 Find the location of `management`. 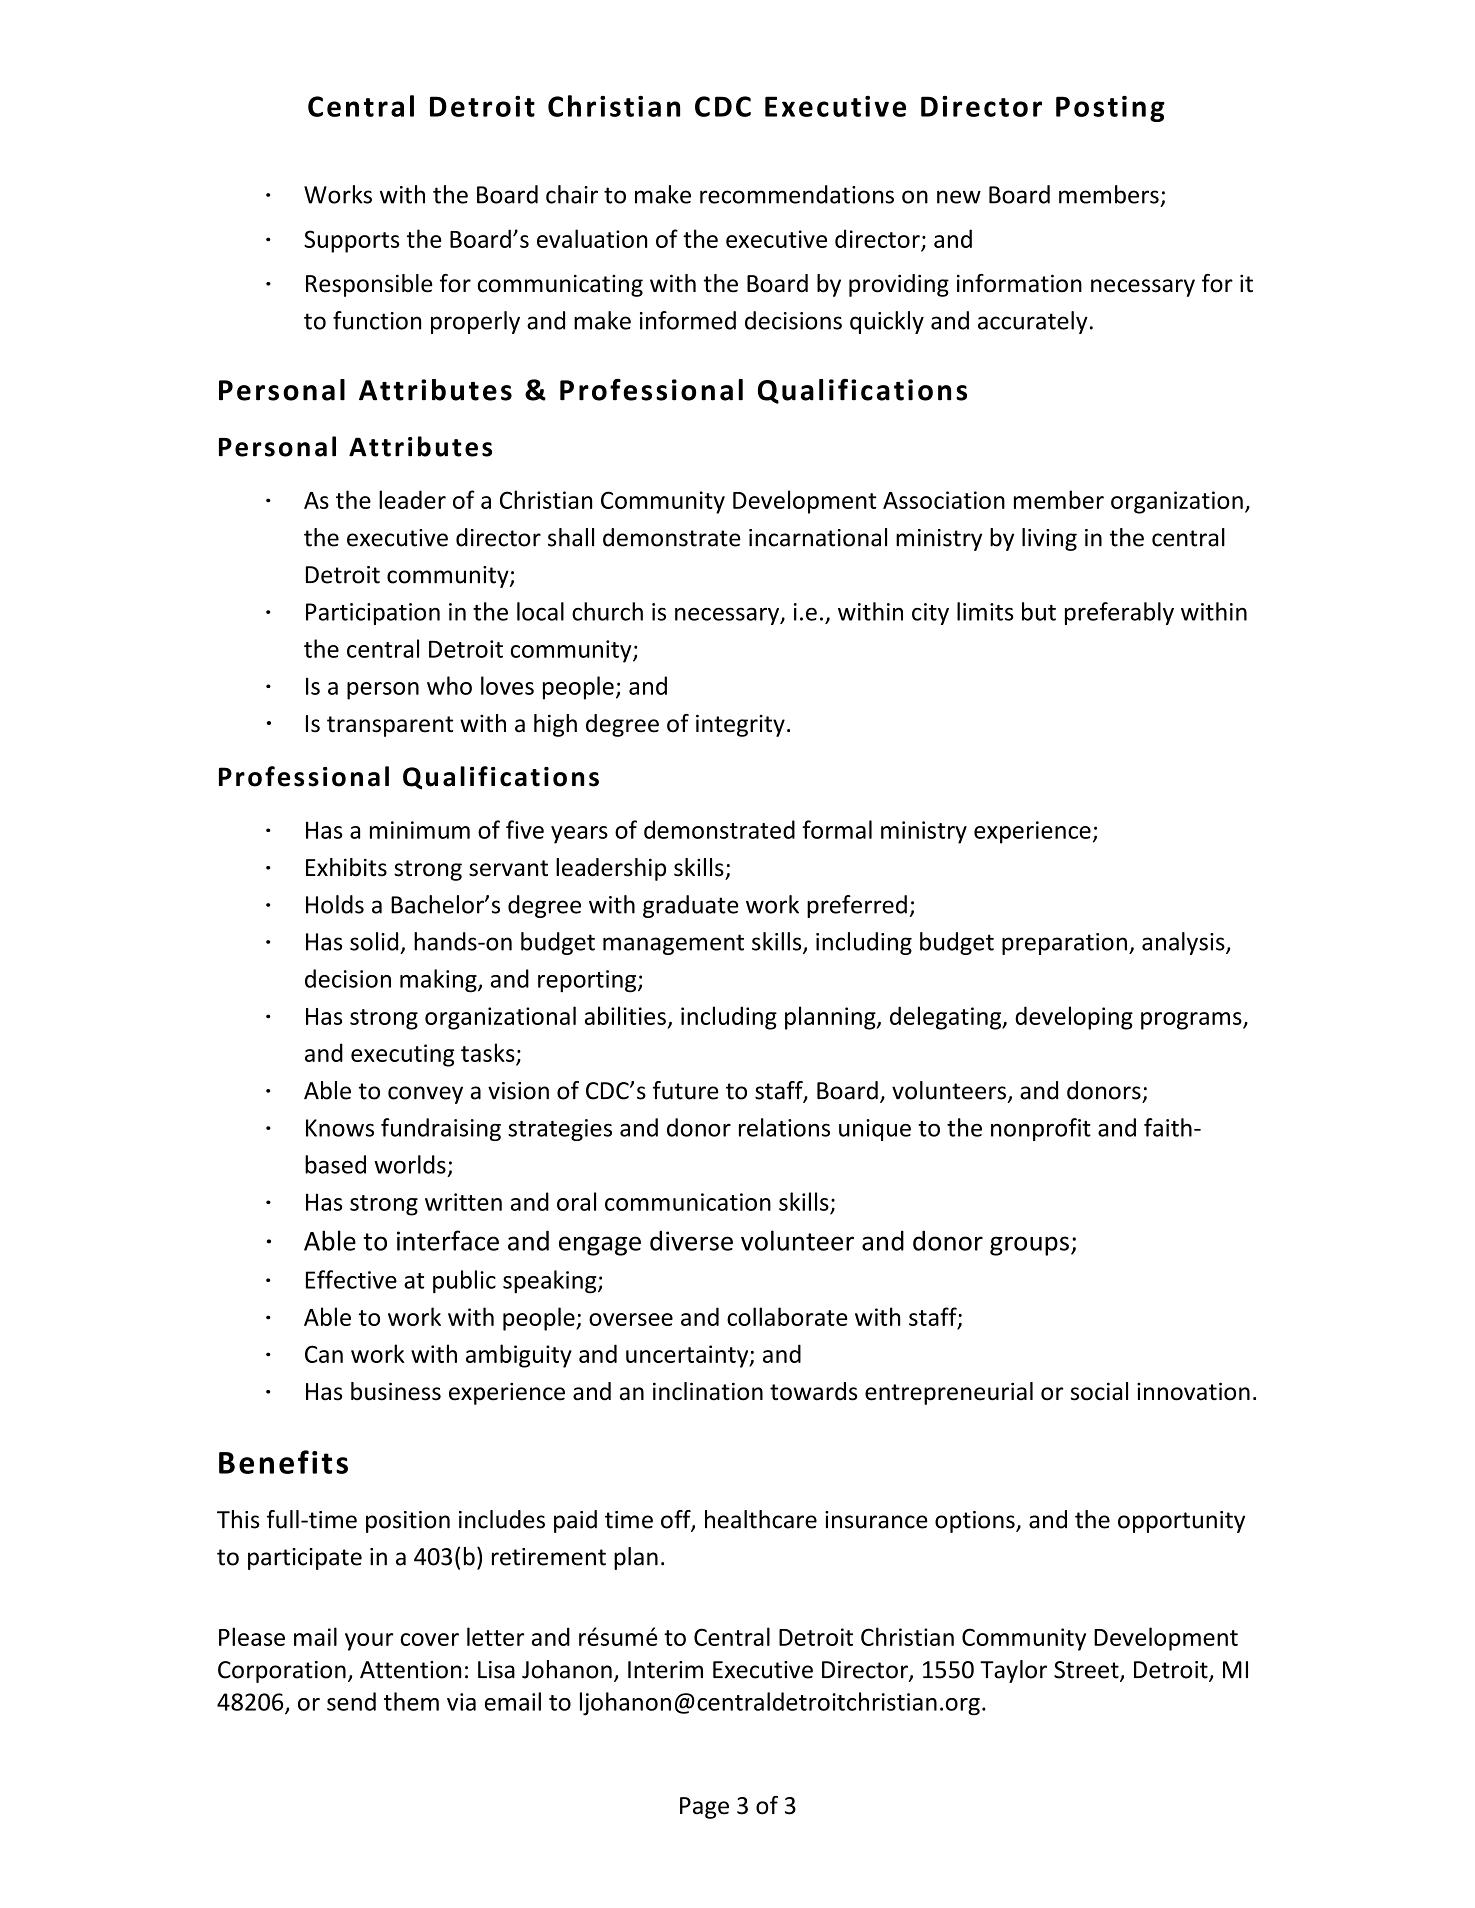

management is located at coordinates (673, 944).
